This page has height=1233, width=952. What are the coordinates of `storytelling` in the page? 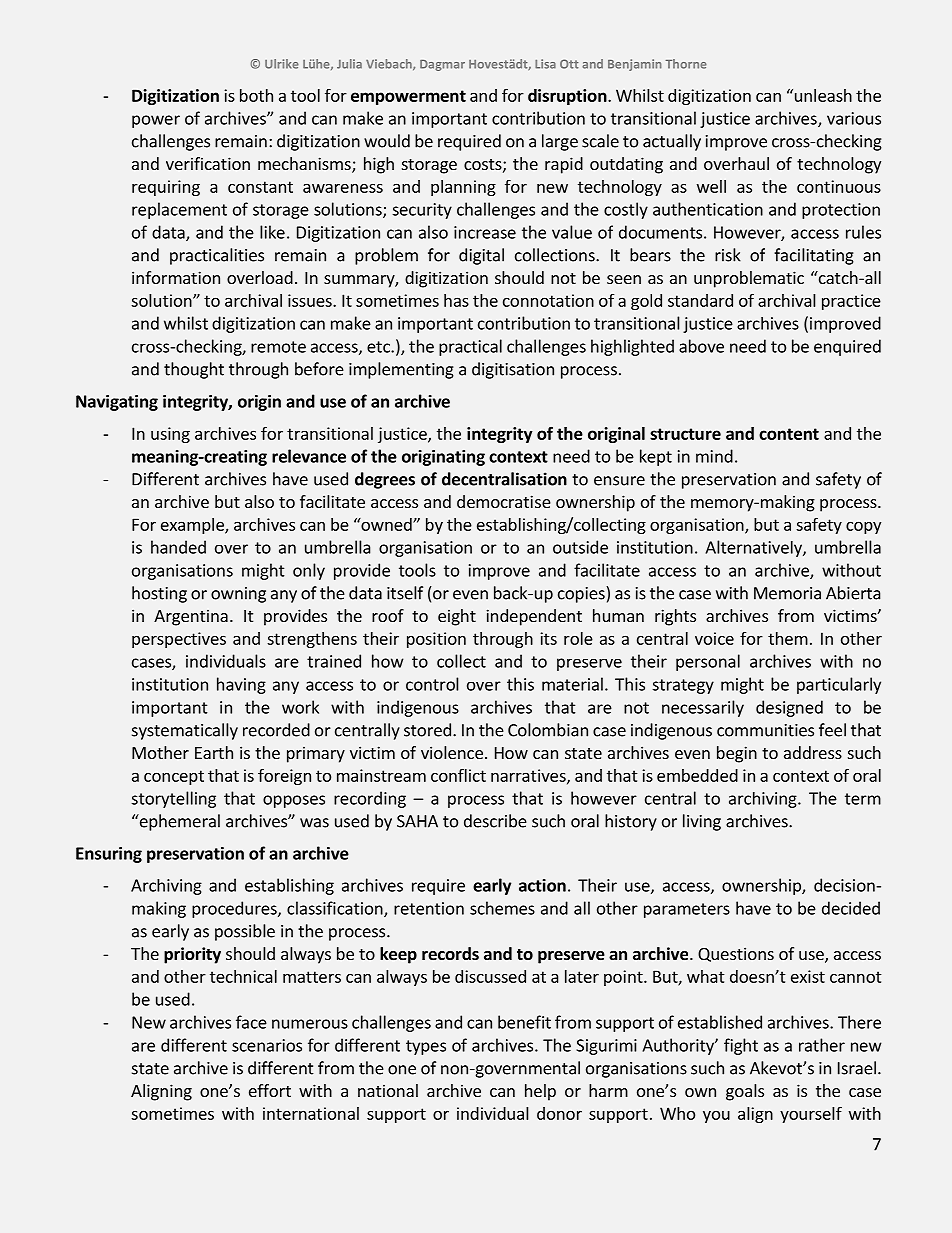 It's located at (173, 799).
